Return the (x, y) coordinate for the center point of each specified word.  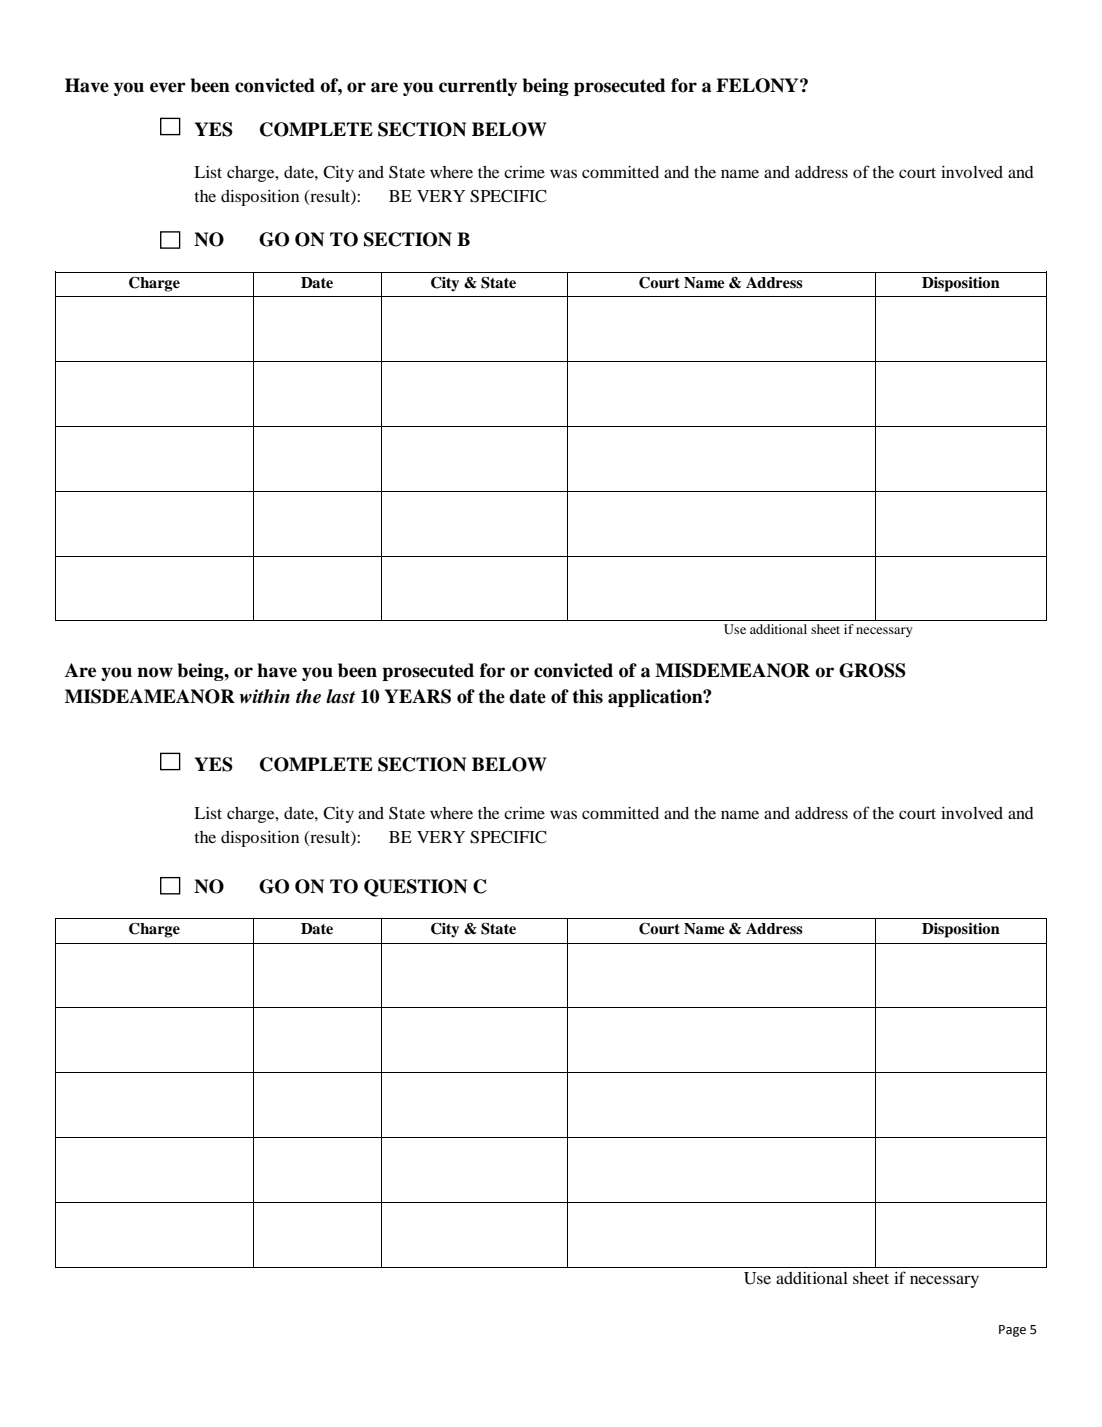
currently (478, 87)
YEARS (418, 696)
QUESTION (415, 888)
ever (168, 87)
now (155, 672)
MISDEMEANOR (732, 670)
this (587, 696)
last (341, 696)
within (264, 696)
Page (1012, 1331)
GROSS (872, 670)
